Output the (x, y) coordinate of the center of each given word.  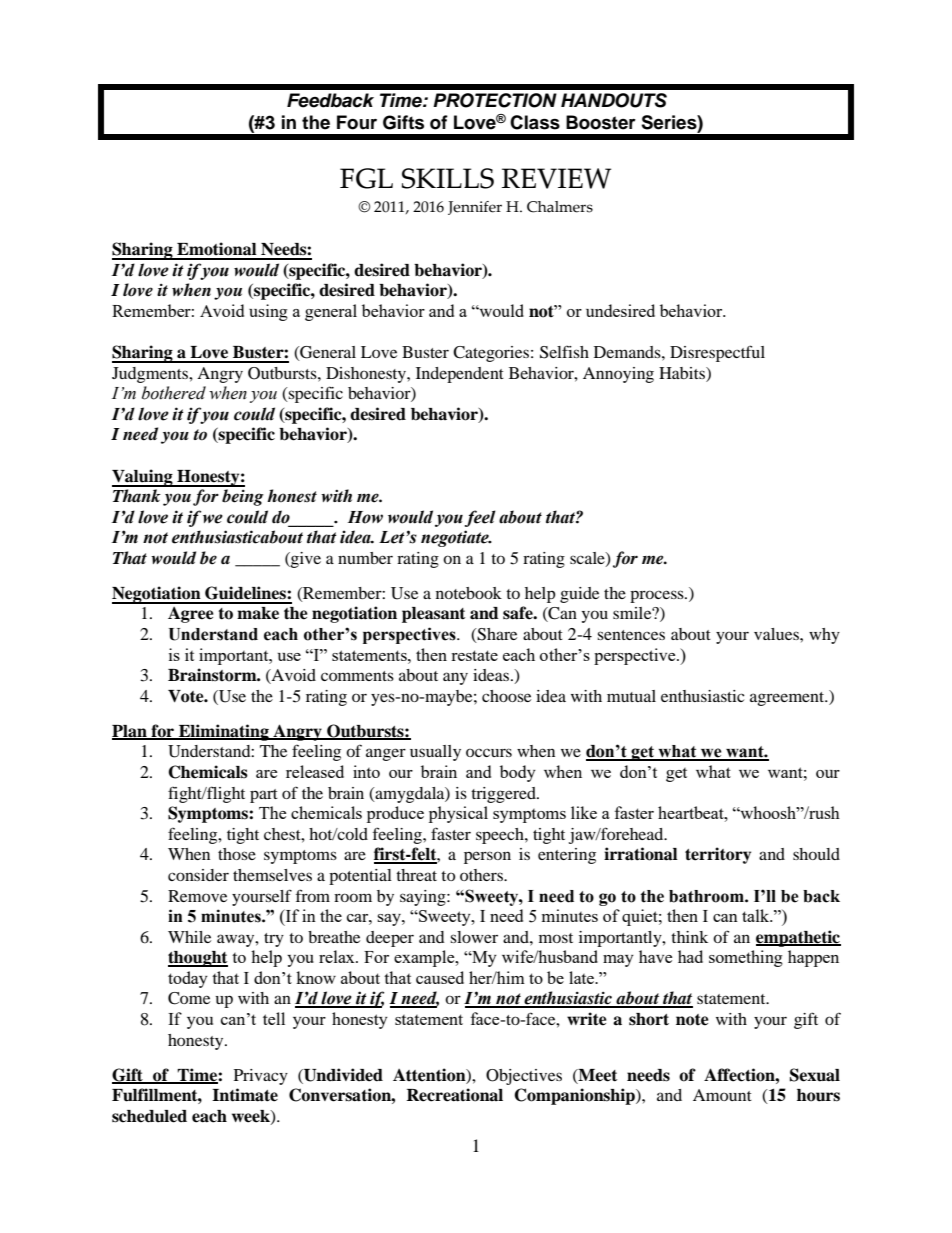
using (268, 312)
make (258, 613)
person (487, 857)
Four (357, 122)
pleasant (433, 615)
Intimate (245, 1095)
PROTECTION (495, 100)
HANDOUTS (614, 100)
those (237, 854)
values (777, 634)
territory (718, 855)
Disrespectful (717, 353)
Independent (460, 375)
